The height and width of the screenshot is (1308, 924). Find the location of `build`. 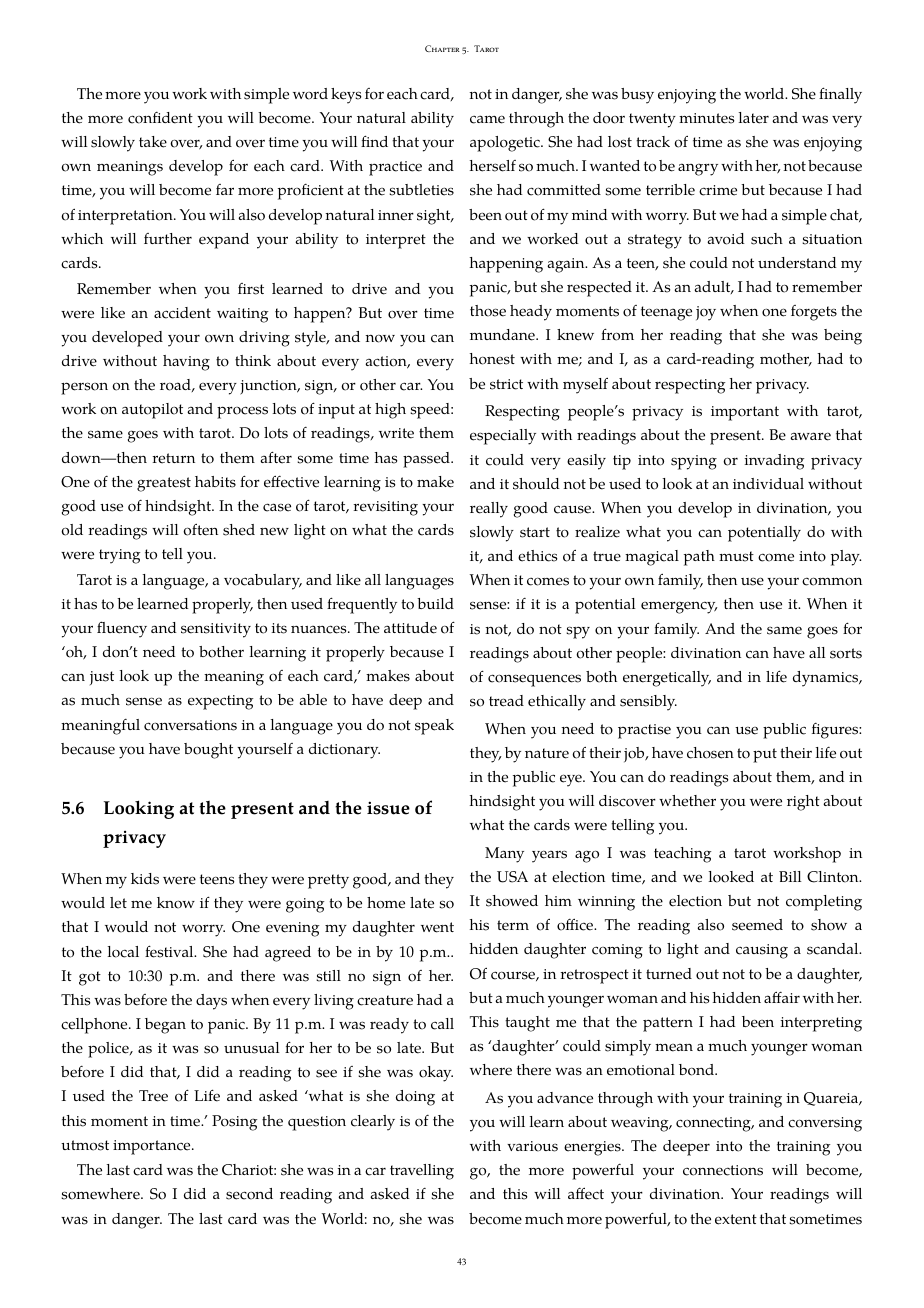

build is located at coordinates (435, 603).
